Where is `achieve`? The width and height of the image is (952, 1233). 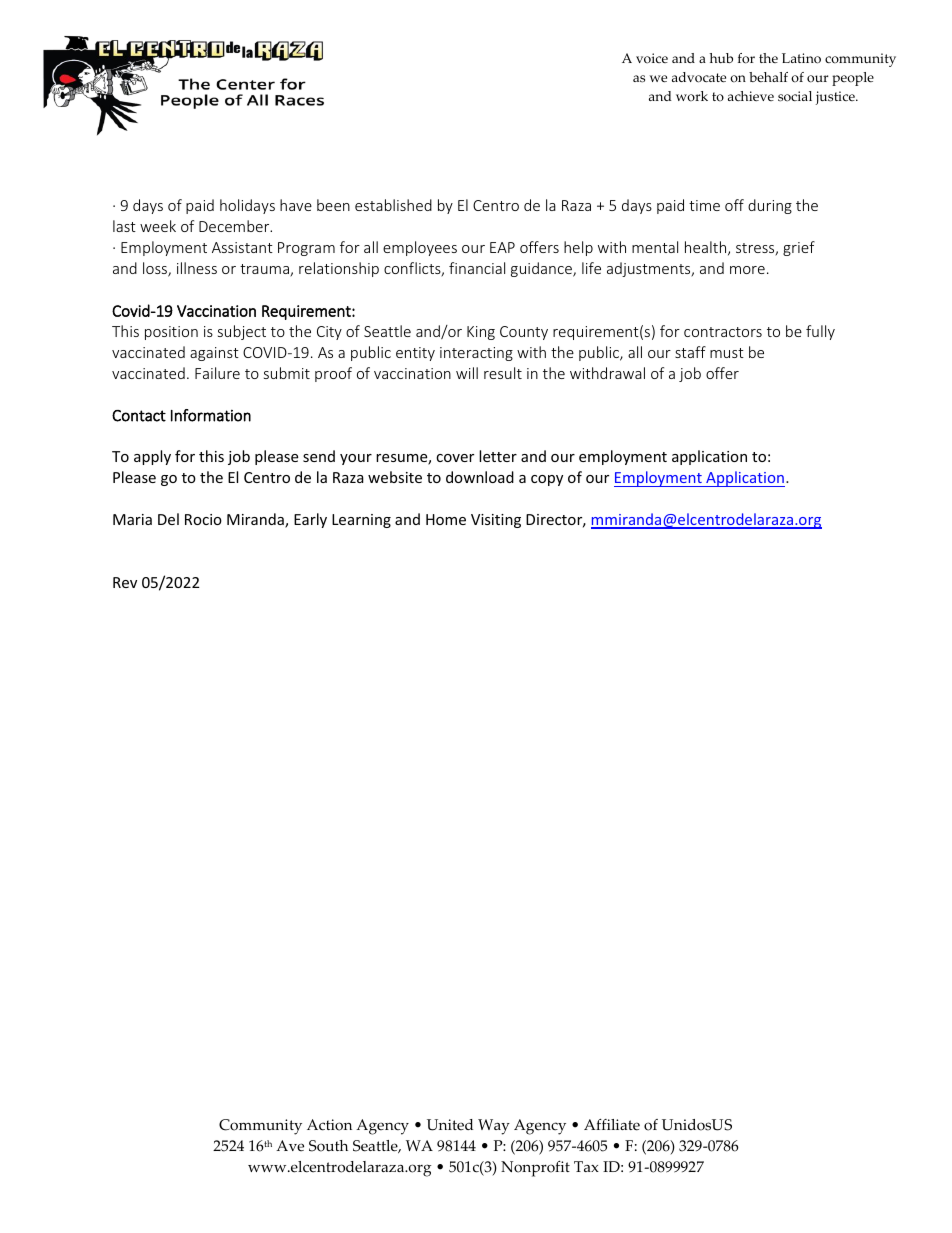 achieve is located at coordinates (751, 96).
